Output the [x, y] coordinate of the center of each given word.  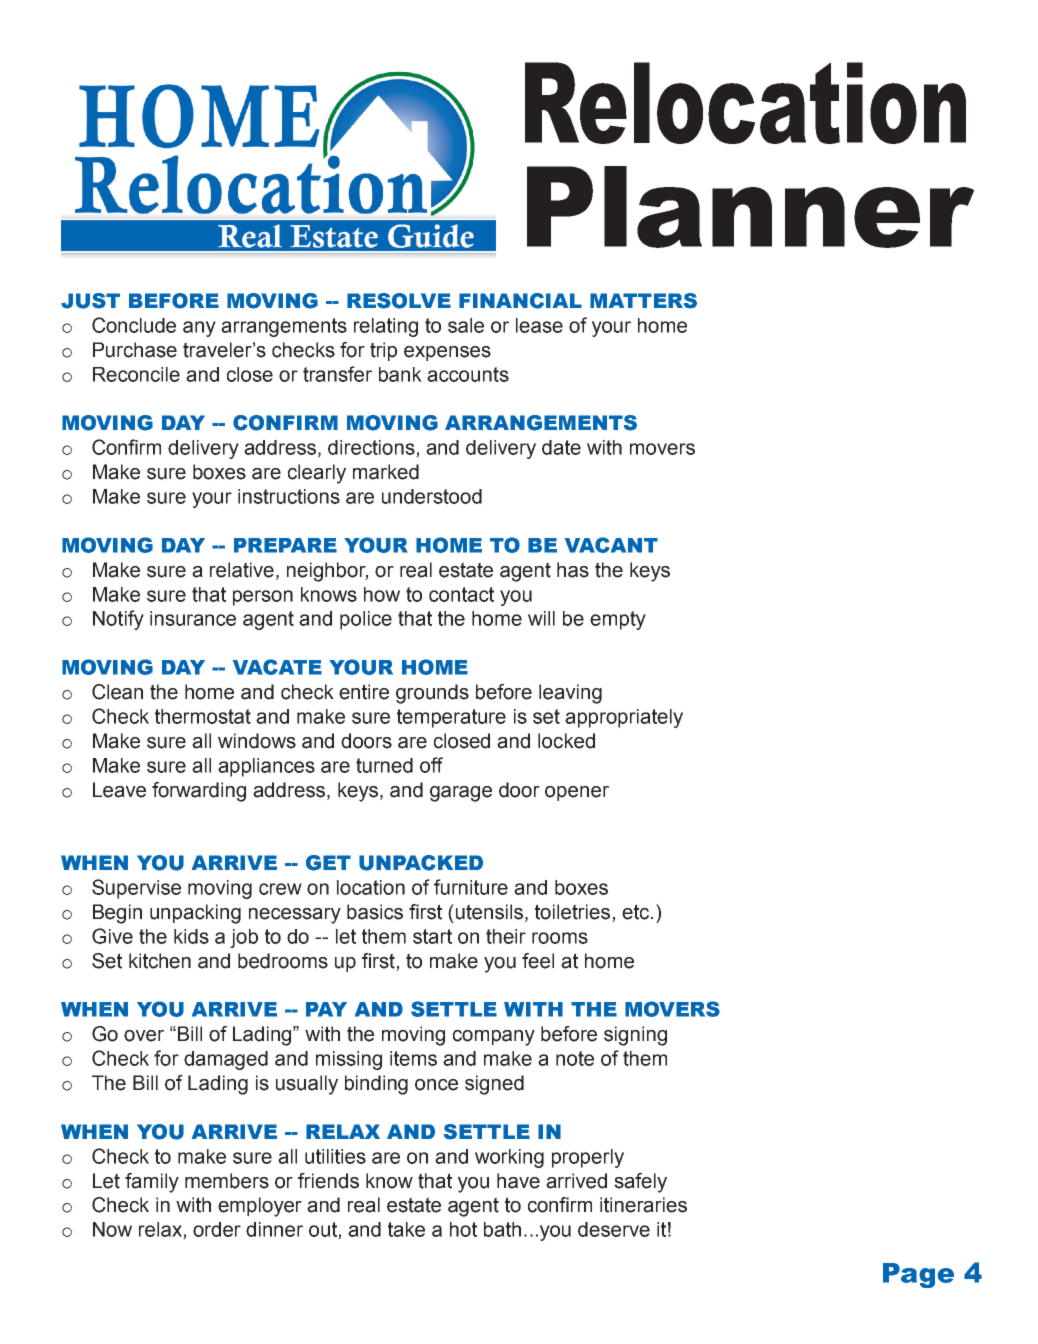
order [217, 1229]
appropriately [624, 718]
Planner [750, 207]
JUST [90, 301]
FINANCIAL [520, 301]
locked [566, 741]
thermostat [203, 716]
